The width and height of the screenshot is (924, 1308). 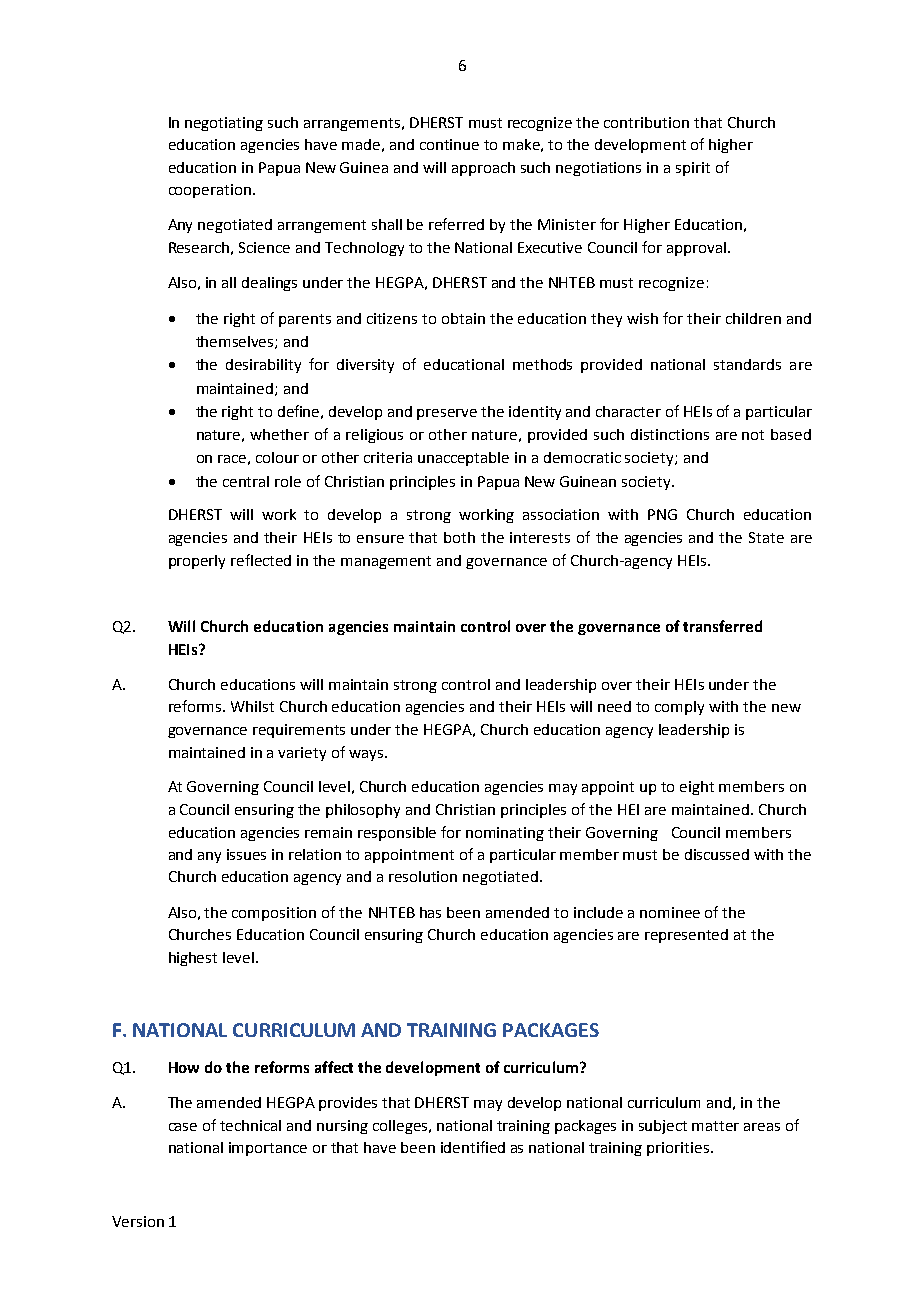 I want to click on comply, so click(x=679, y=708).
